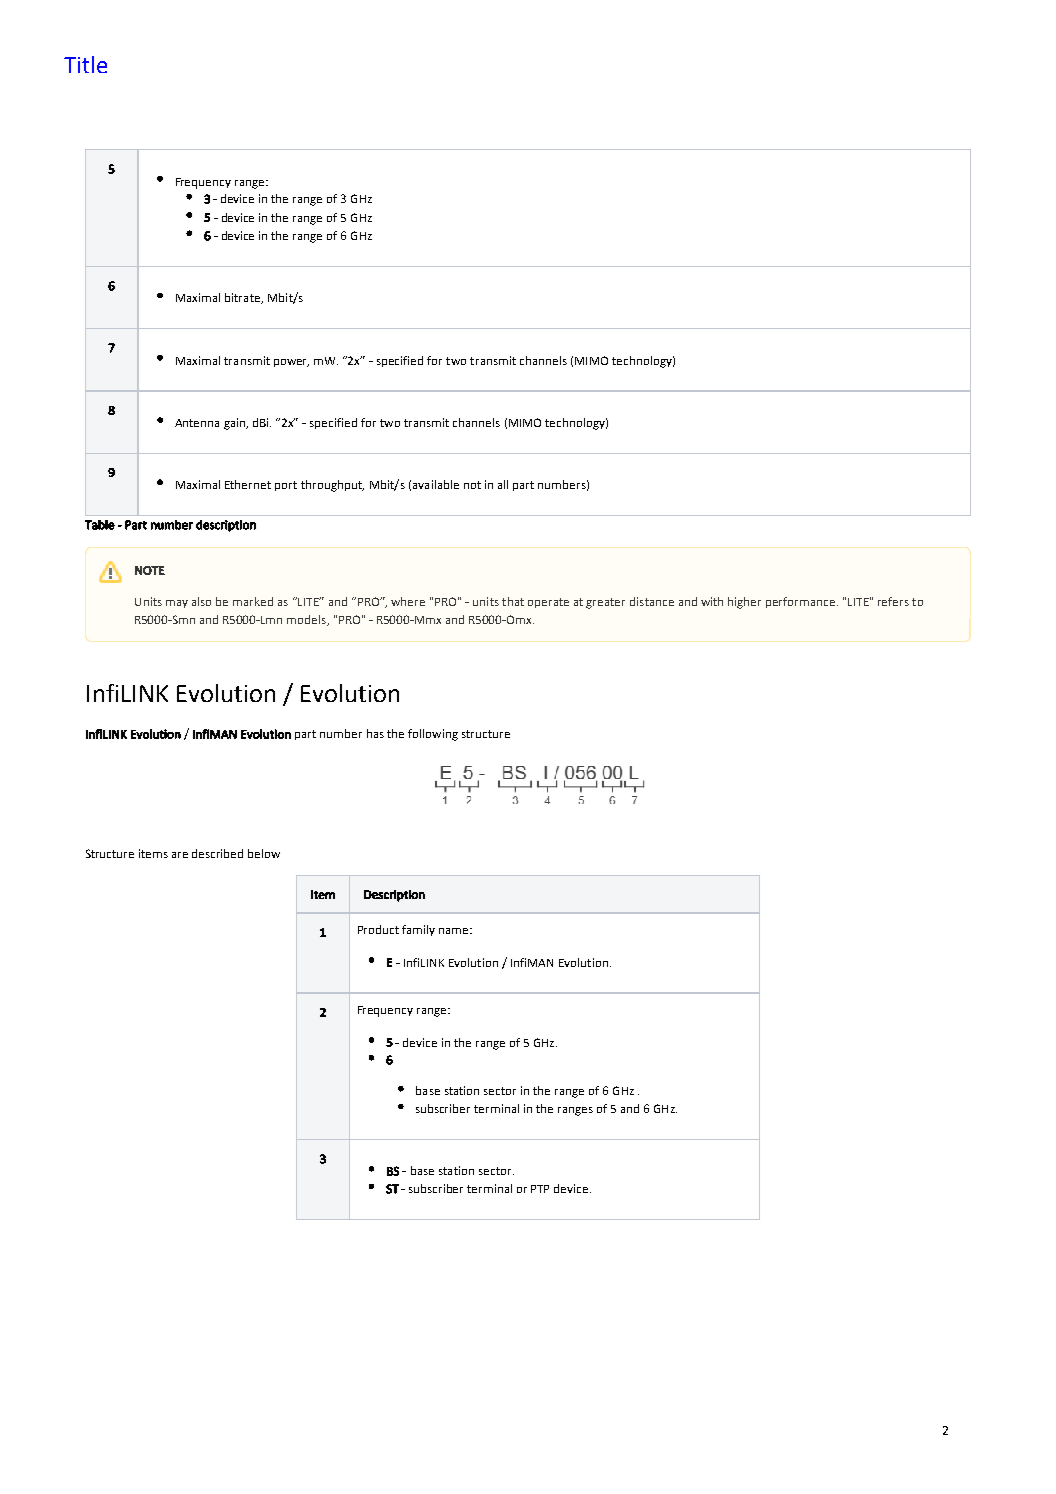 This screenshot has height=1494, width=1056. Describe the element at coordinates (513, 601) in the screenshot. I see `that` at that location.
